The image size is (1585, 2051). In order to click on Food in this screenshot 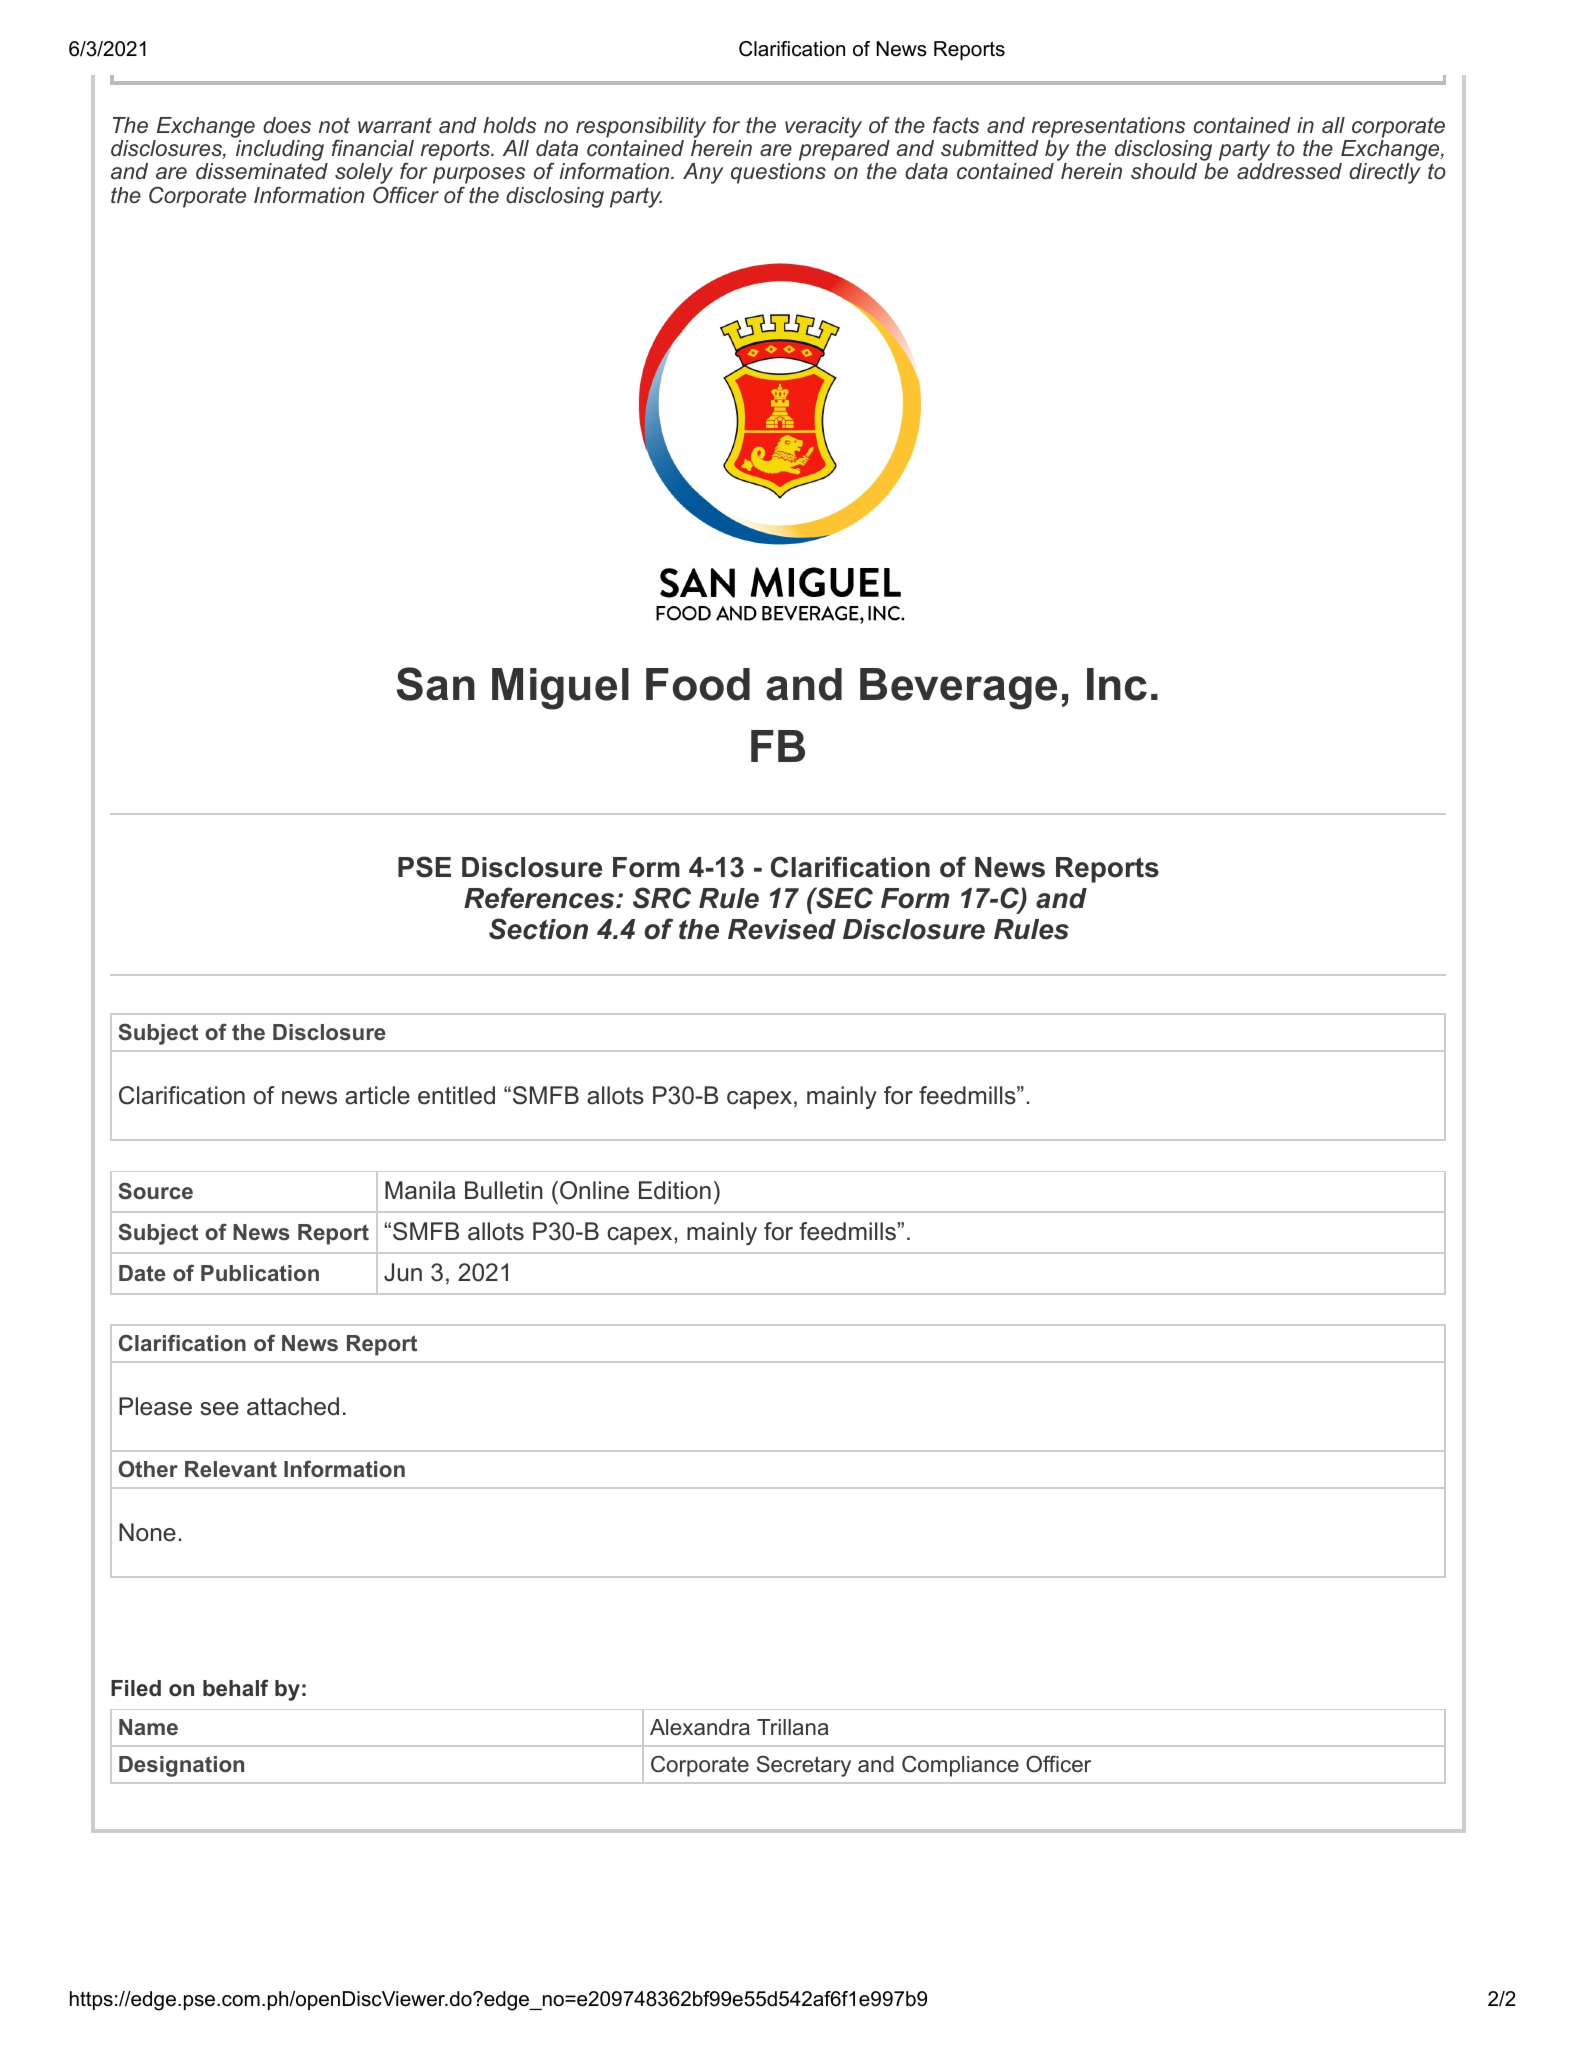, I will do `click(698, 684)`.
